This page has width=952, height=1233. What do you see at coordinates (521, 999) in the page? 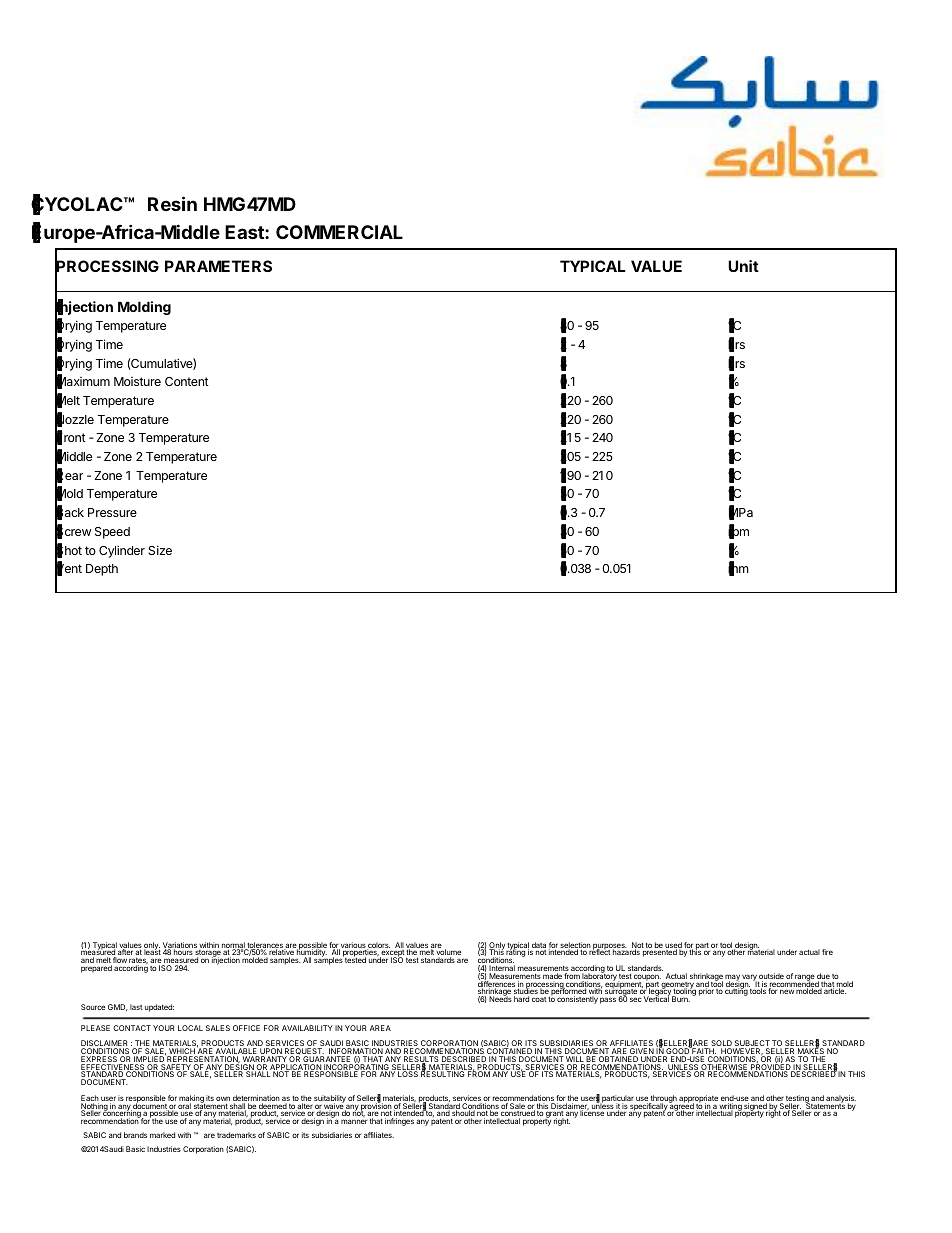
I see `hard` at bounding box center [521, 999].
